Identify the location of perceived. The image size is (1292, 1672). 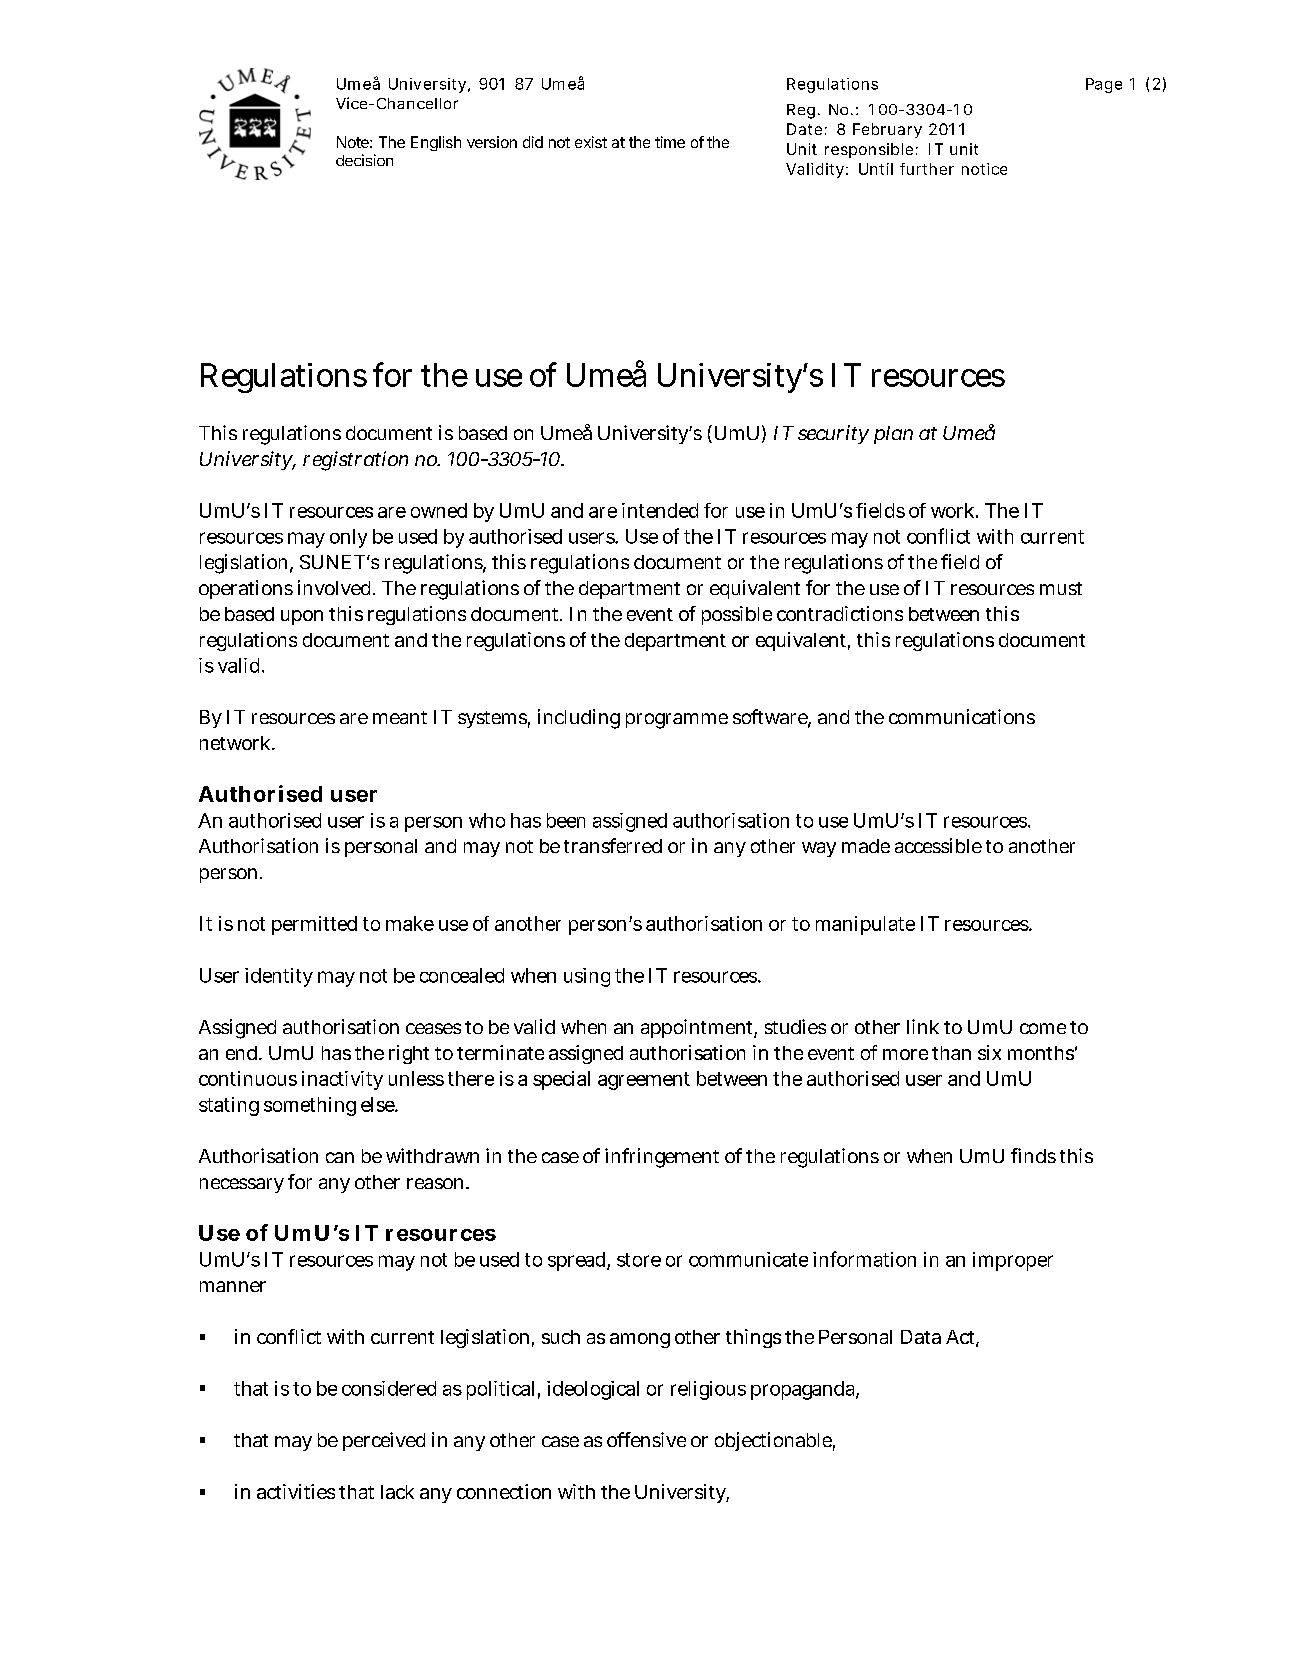
(384, 1441).
